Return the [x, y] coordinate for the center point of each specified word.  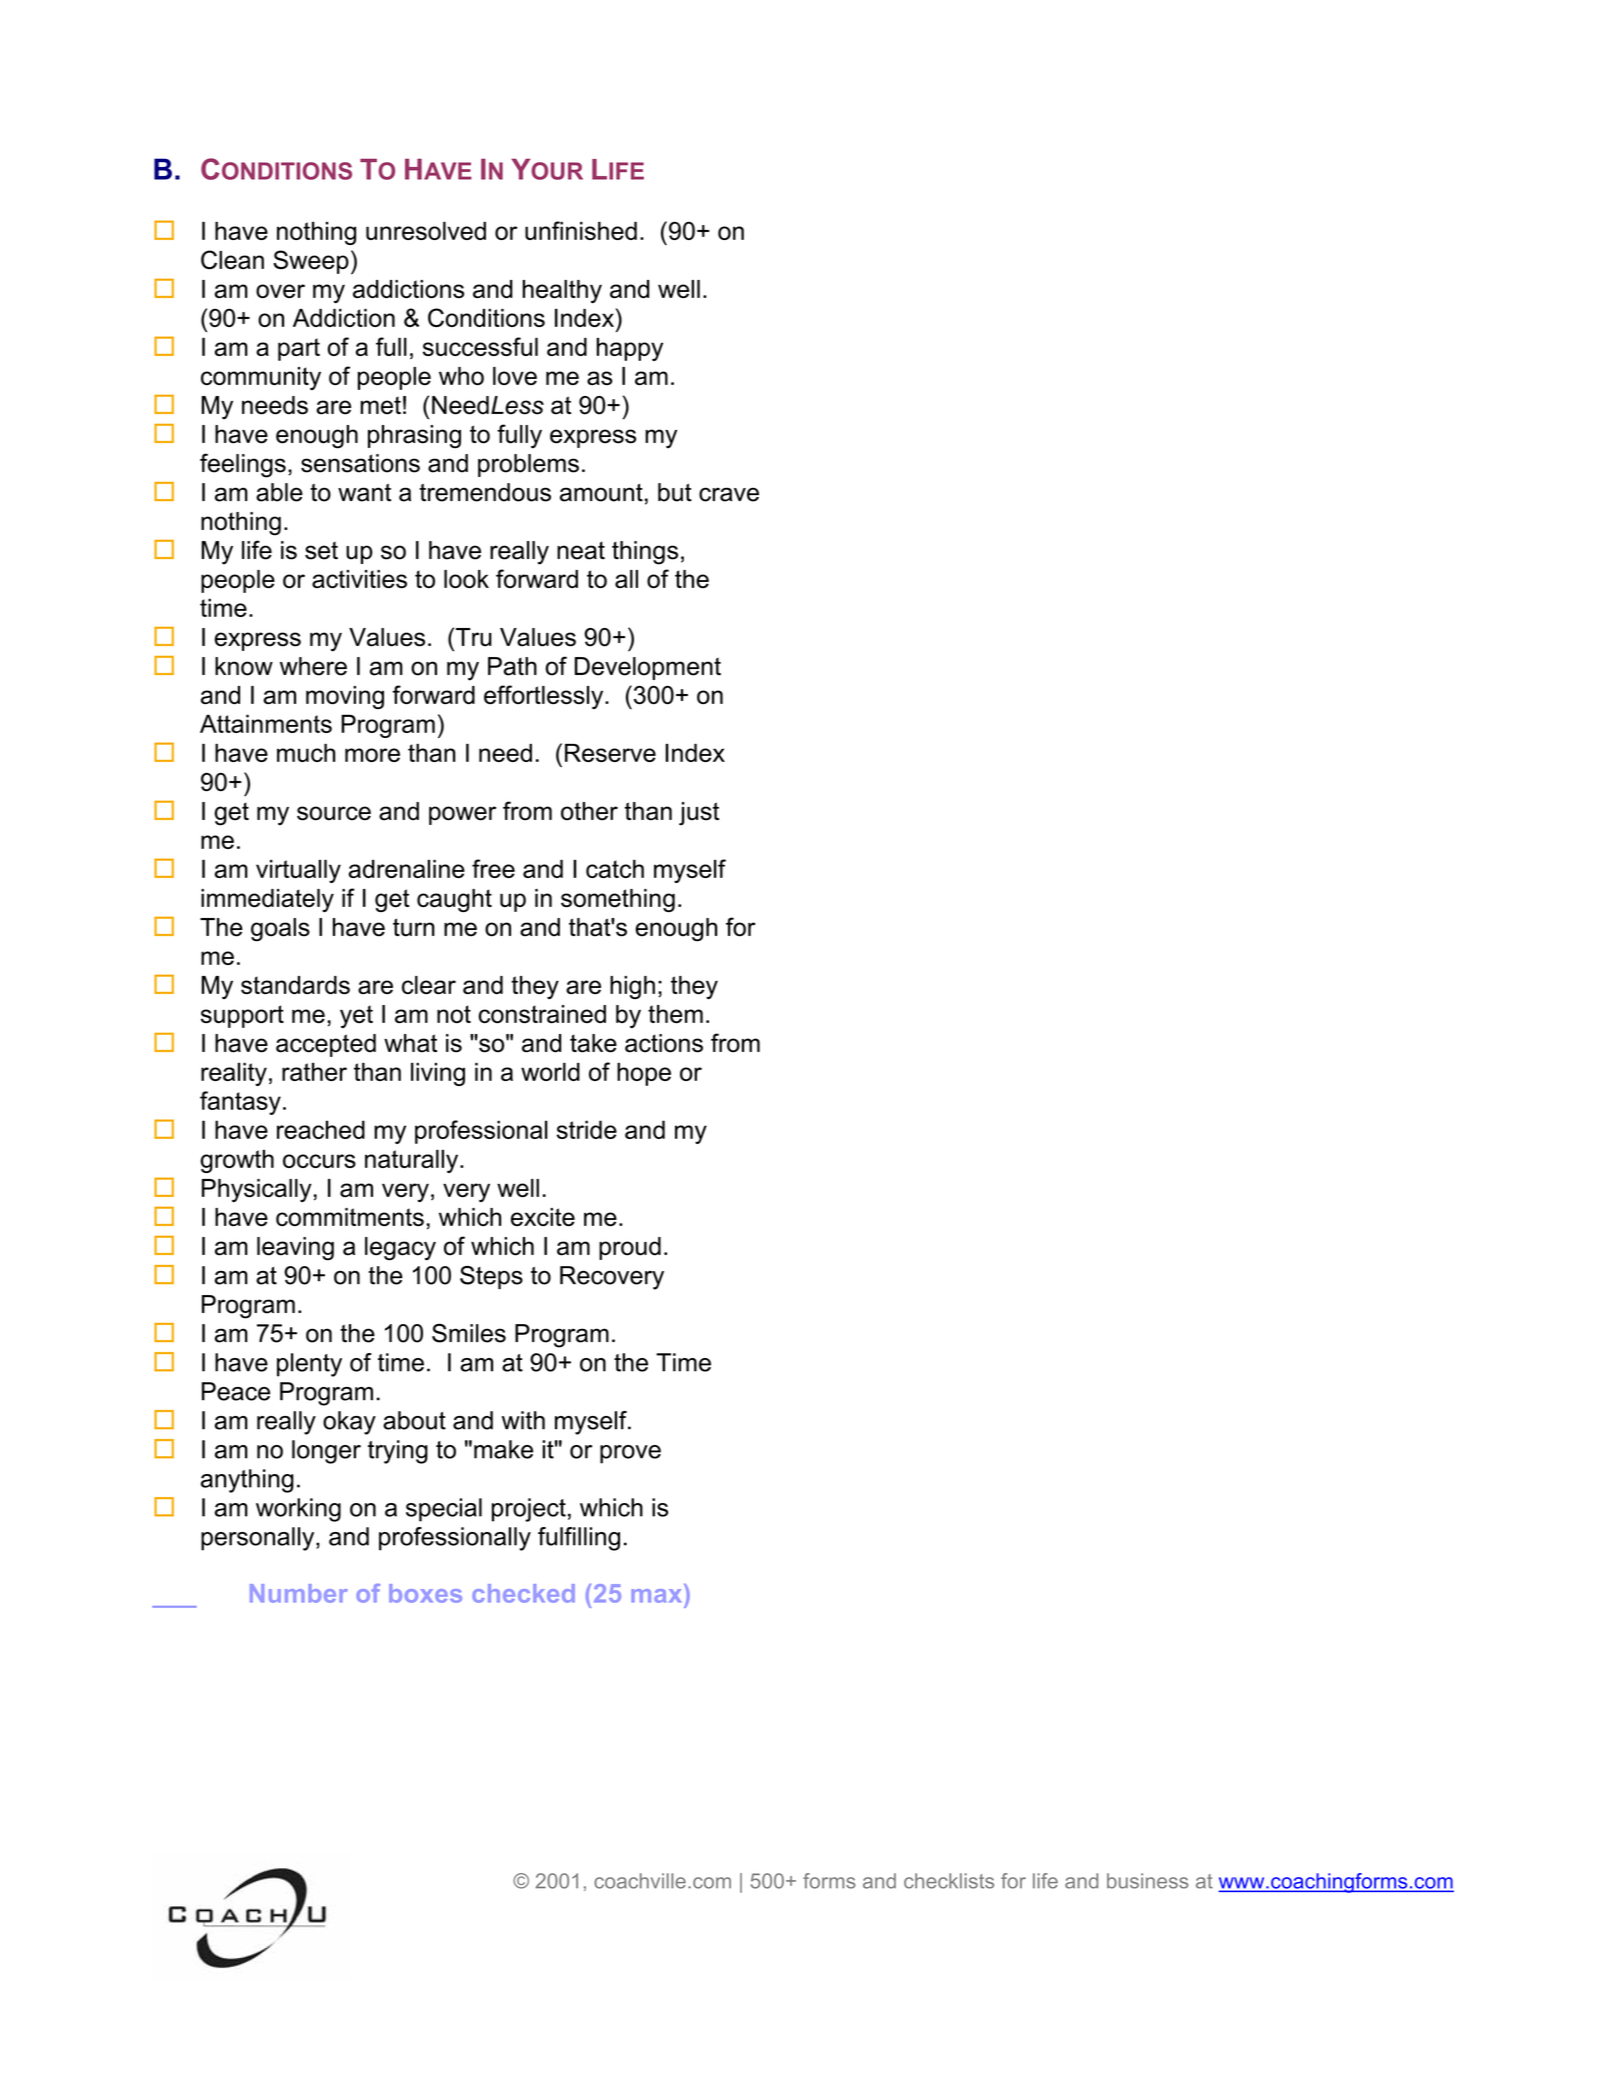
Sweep [311, 262]
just [699, 814]
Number [299, 1593]
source [334, 813]
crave [729, 494]
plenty [309, 1365]
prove [630, 1454]
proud [630, 1248]
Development [648, 668]
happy [629, 349]
